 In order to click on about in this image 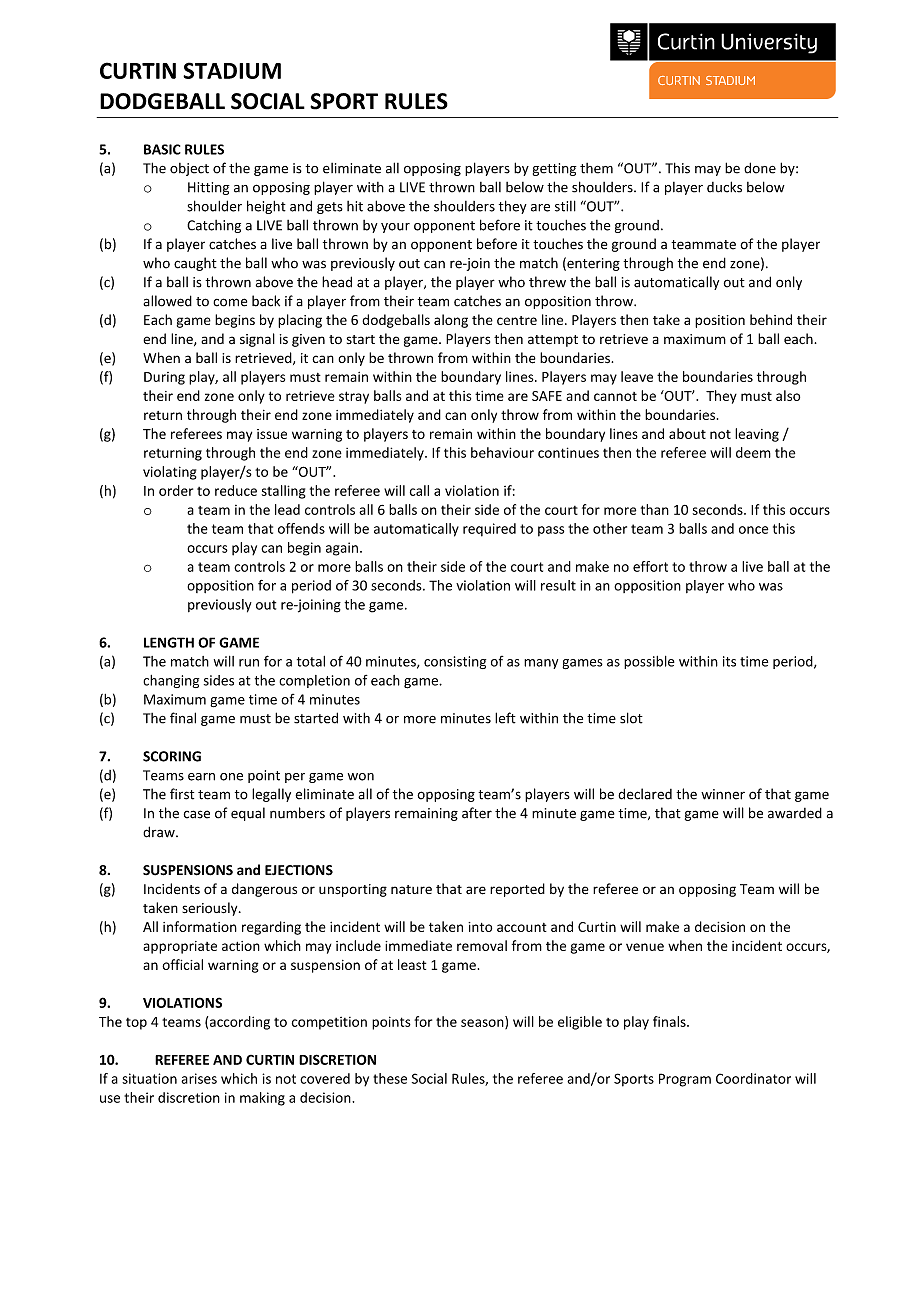, I will do `click(687, 433)`.
